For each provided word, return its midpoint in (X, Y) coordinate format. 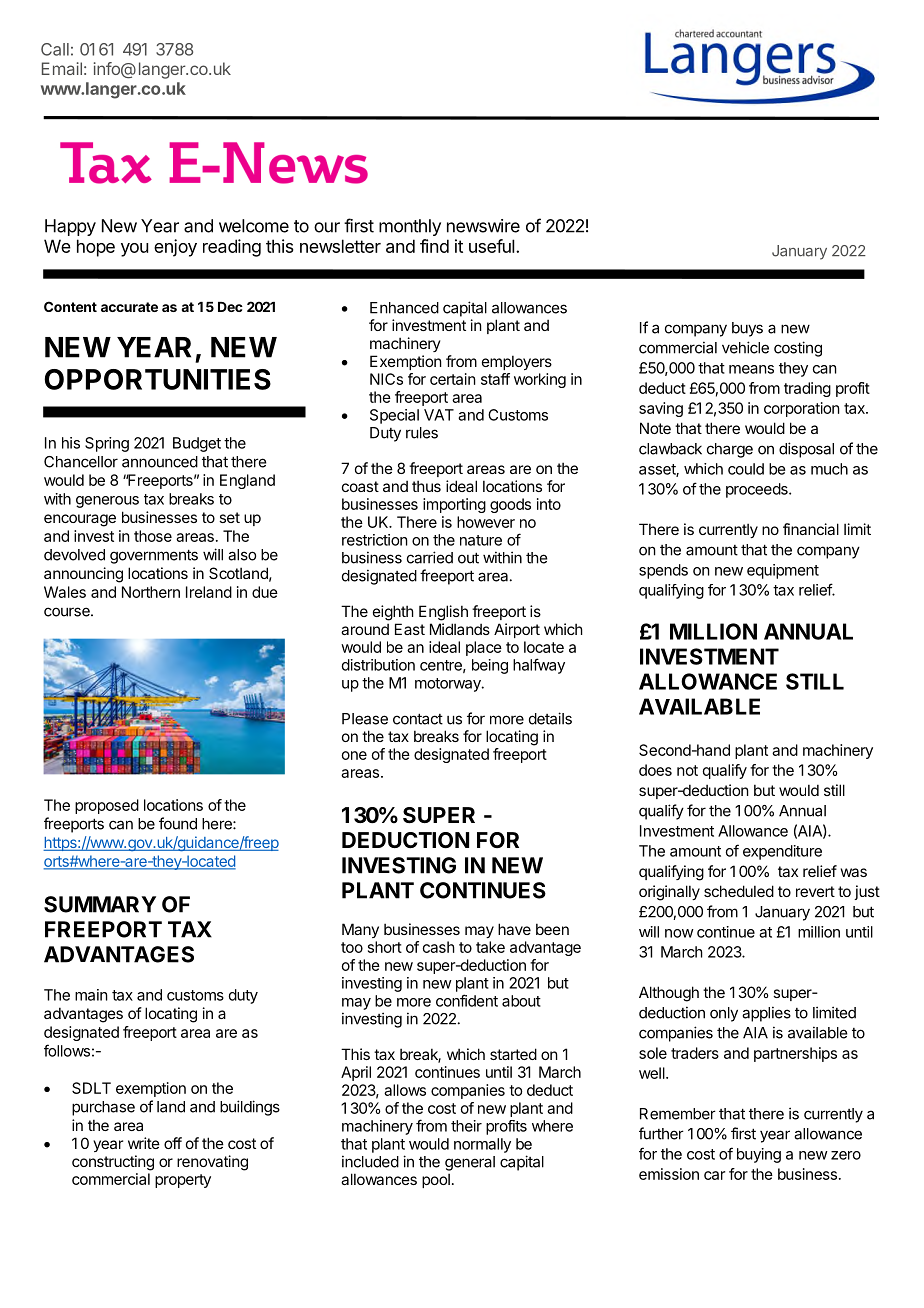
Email (62, 68)
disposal (806, 450)
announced (160, 462)
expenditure (782, 852)
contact (418, 719)
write (144, 1143)
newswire (483, 226)
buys (747, 329)
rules (422, 433)
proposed (107, 806)
